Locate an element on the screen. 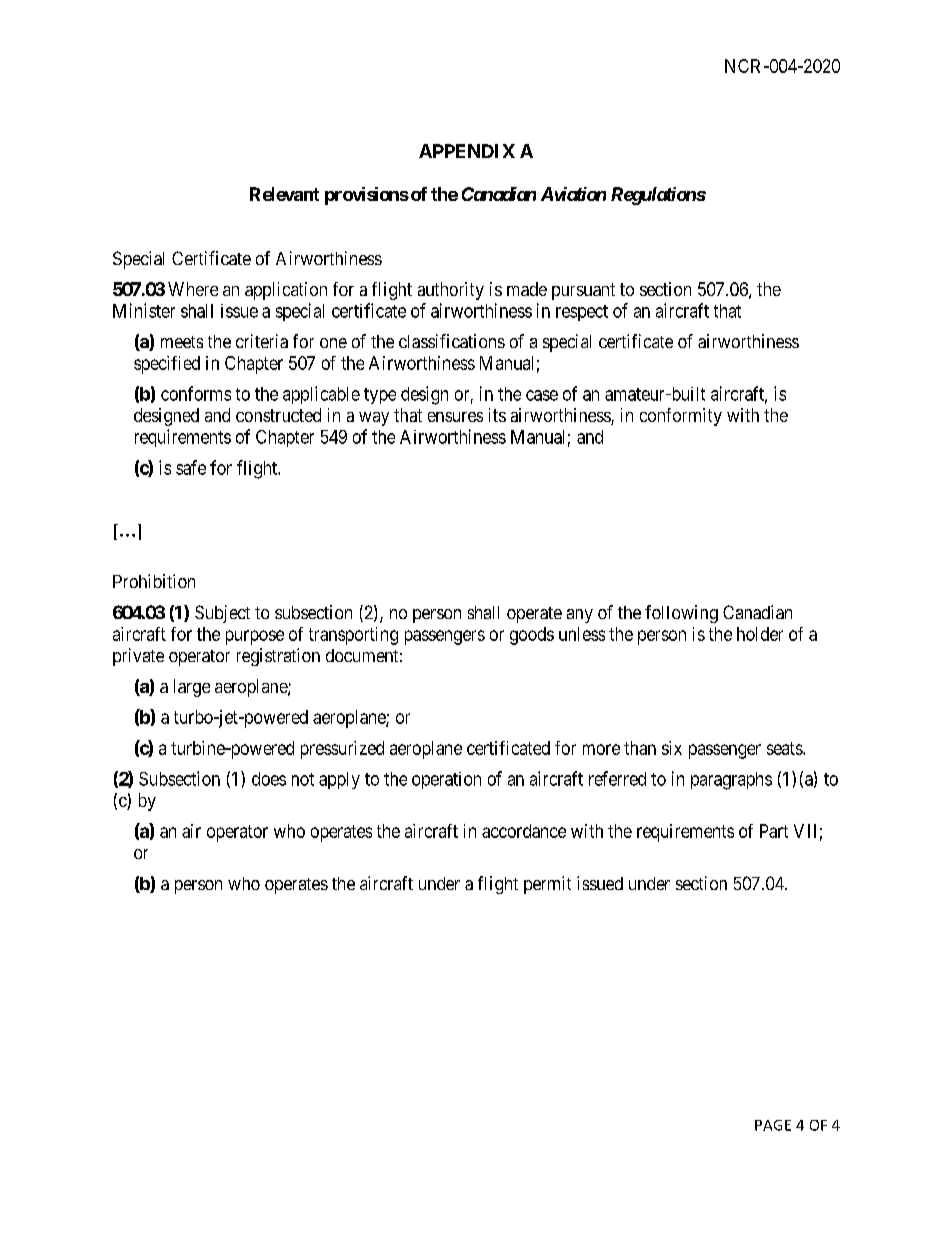 The width and height of the screenshot is (952, 1233). APPENDIX is located at coordinates (467, 151).
